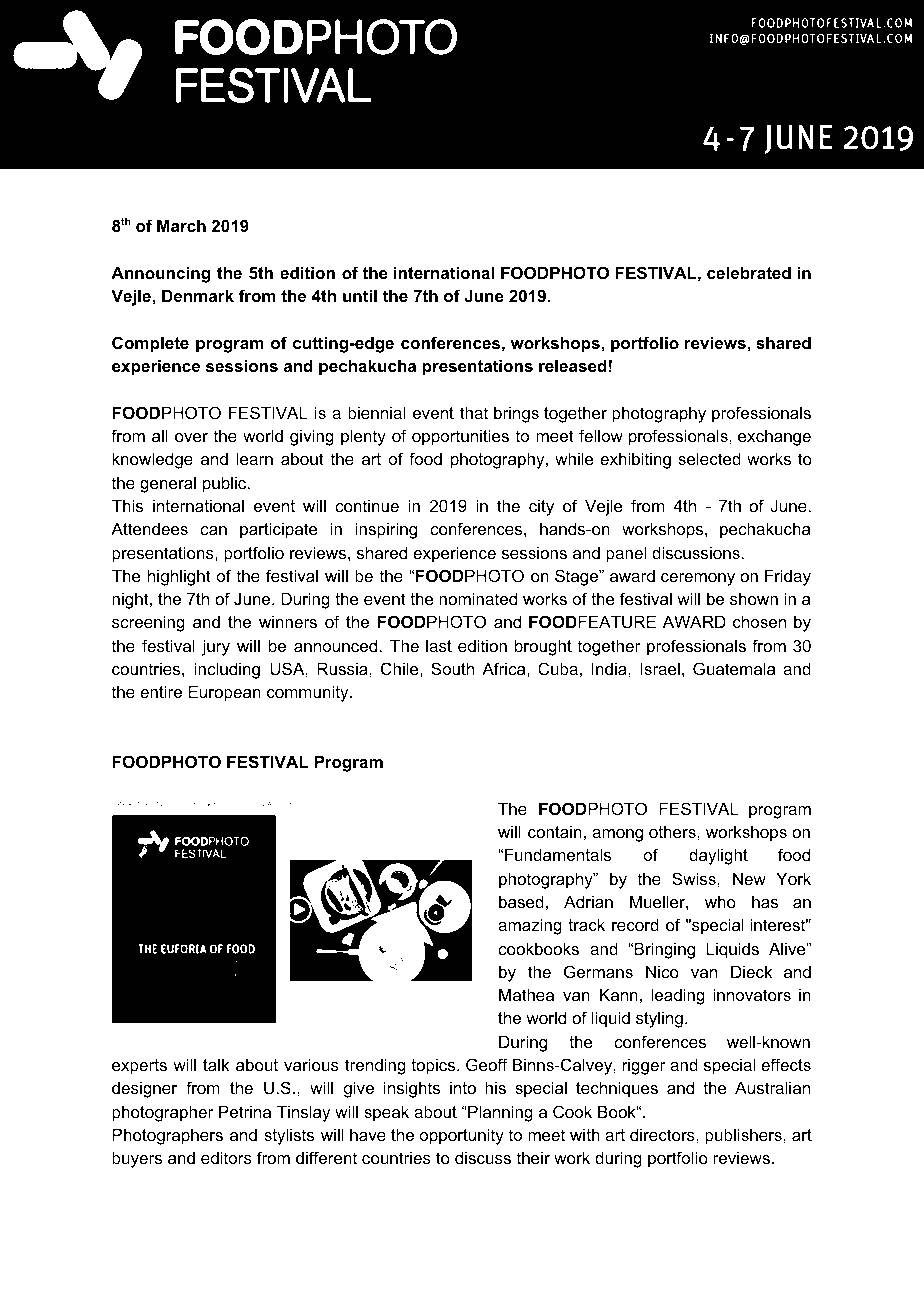 The width and height of the document is (924, 1308). I want to click on Nico, so click(662, 971).
